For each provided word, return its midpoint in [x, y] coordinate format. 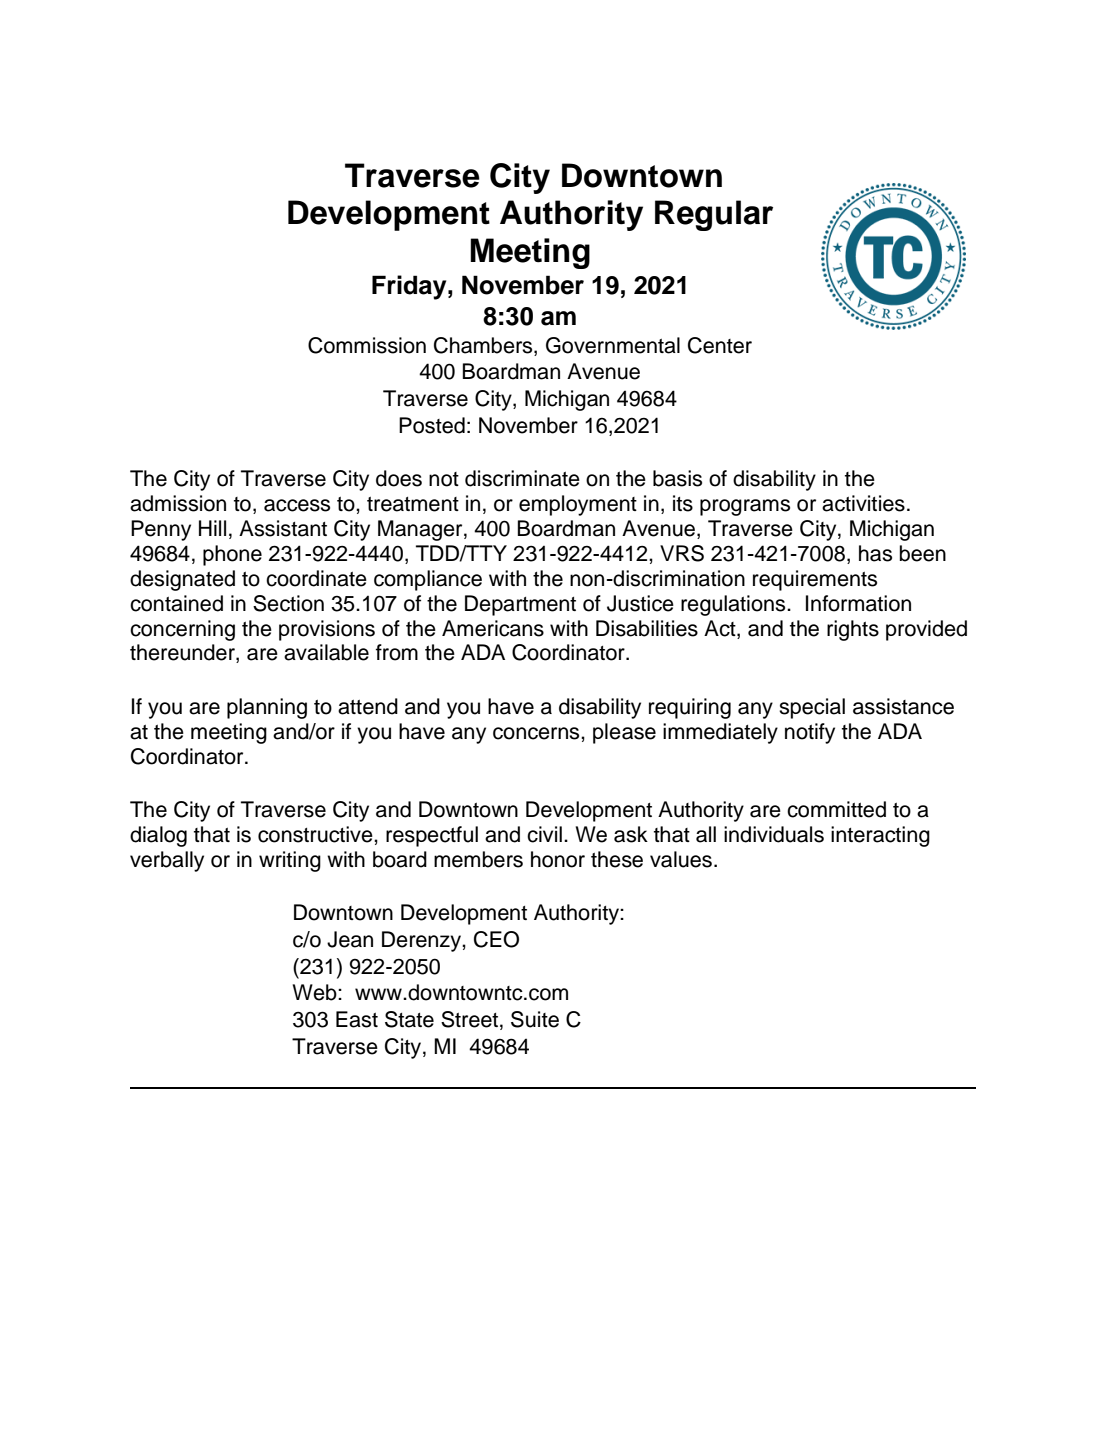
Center [720, 345]
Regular [714, 215]
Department [520, 605]
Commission [367, 345]
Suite [535, 1019]
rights [853, 630]
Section [288, 603]
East [357, 1019]
